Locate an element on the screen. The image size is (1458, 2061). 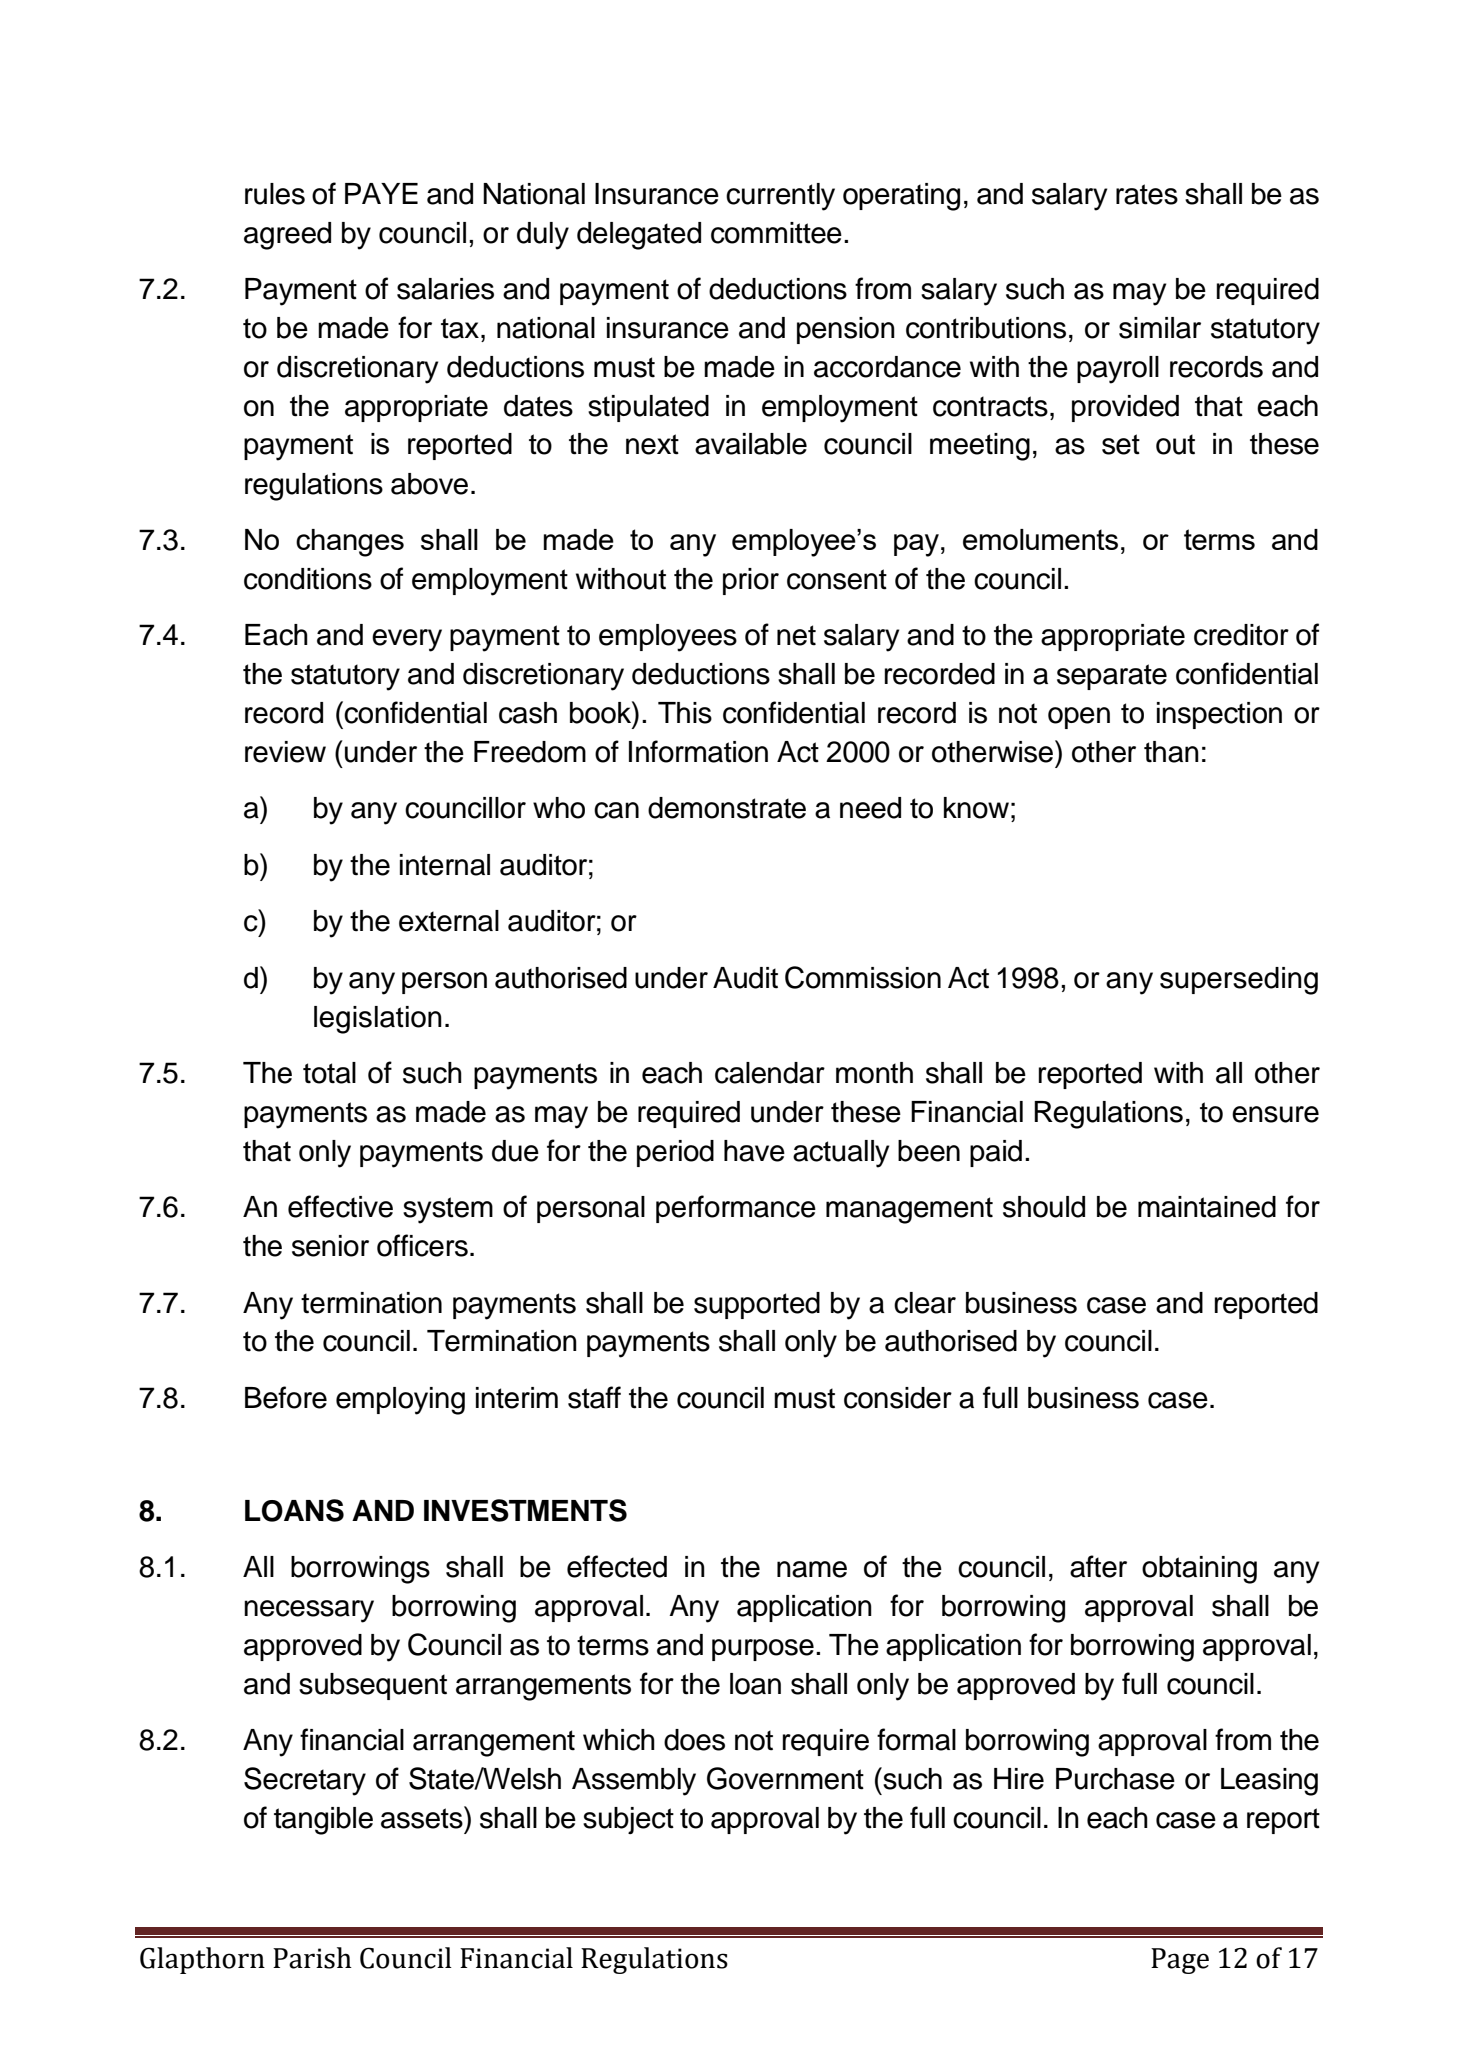
Page is located at coordinates (1180, 1961).
